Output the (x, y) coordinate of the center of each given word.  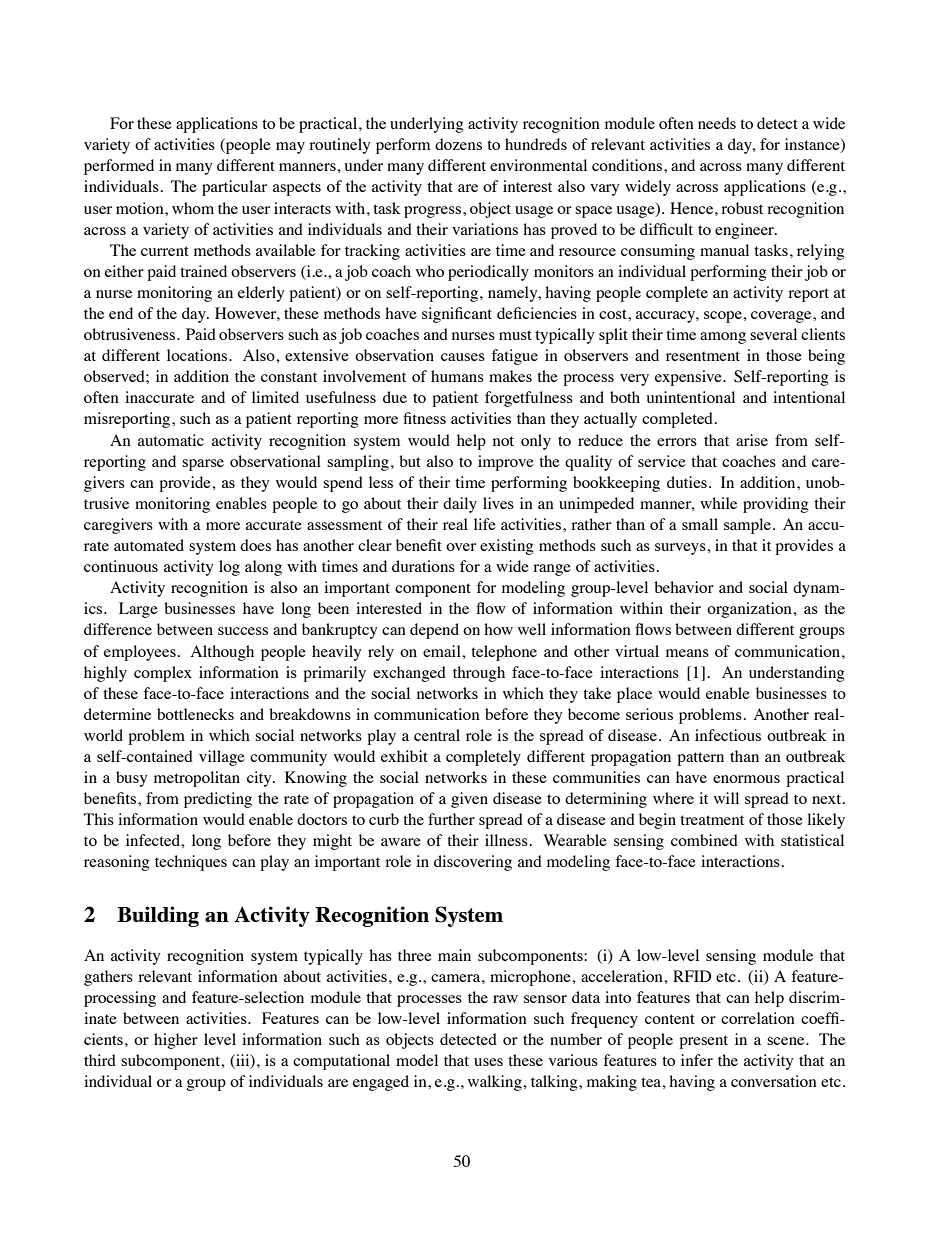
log (229, 568)
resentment (703, 356)
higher (176, 1041)
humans (457, 376)
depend (434, 631)
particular (234, 188)
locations (198, 355)
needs (717, 123)
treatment (712, 820)
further (451, 819)
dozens (458, 144)
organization (750, 610)
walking (496, 1083)
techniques (191, 863)
